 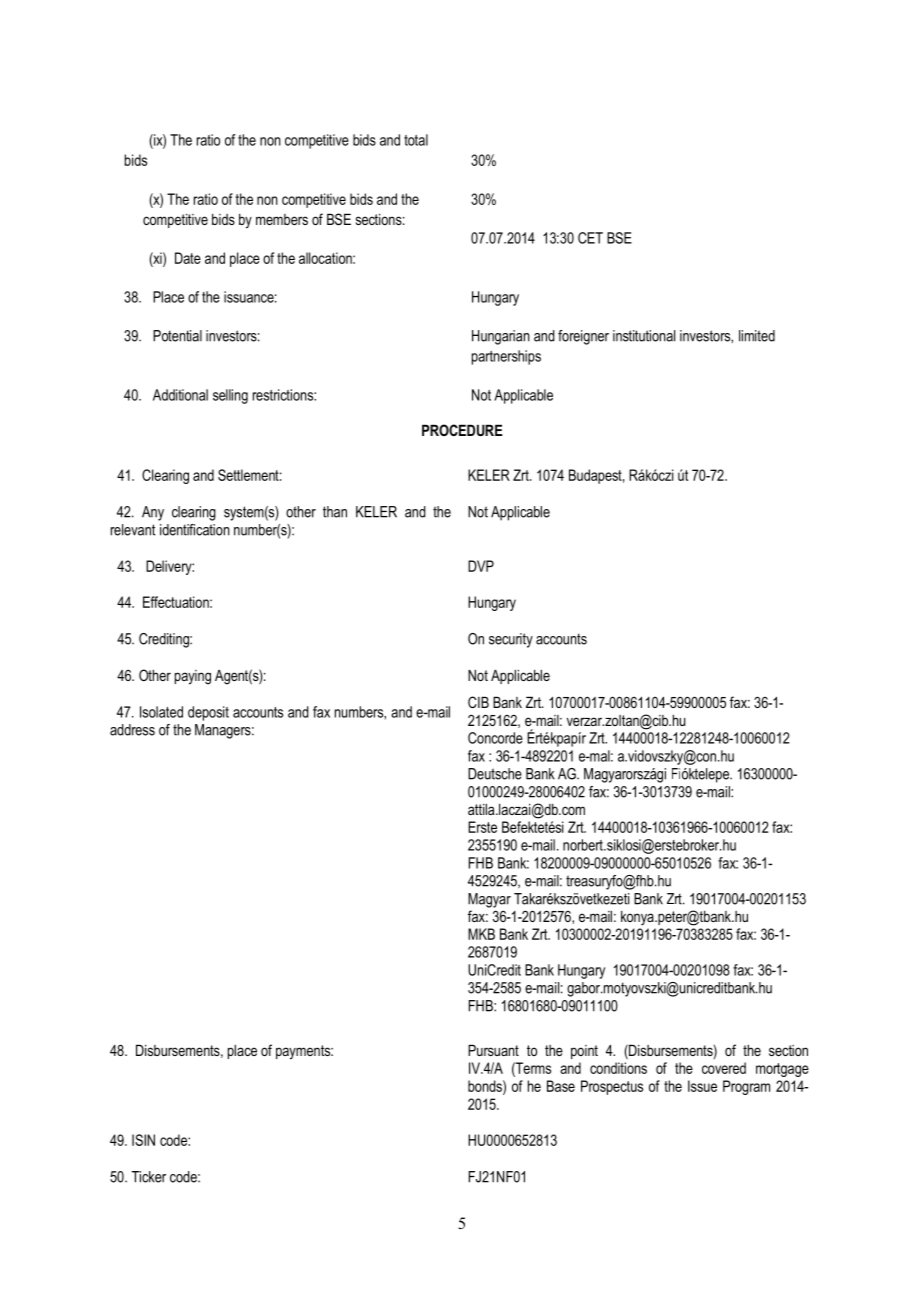 What do you see at coordinates (724, 1068) in the page?
I see `covered` at bounding box center [724, 1068].
